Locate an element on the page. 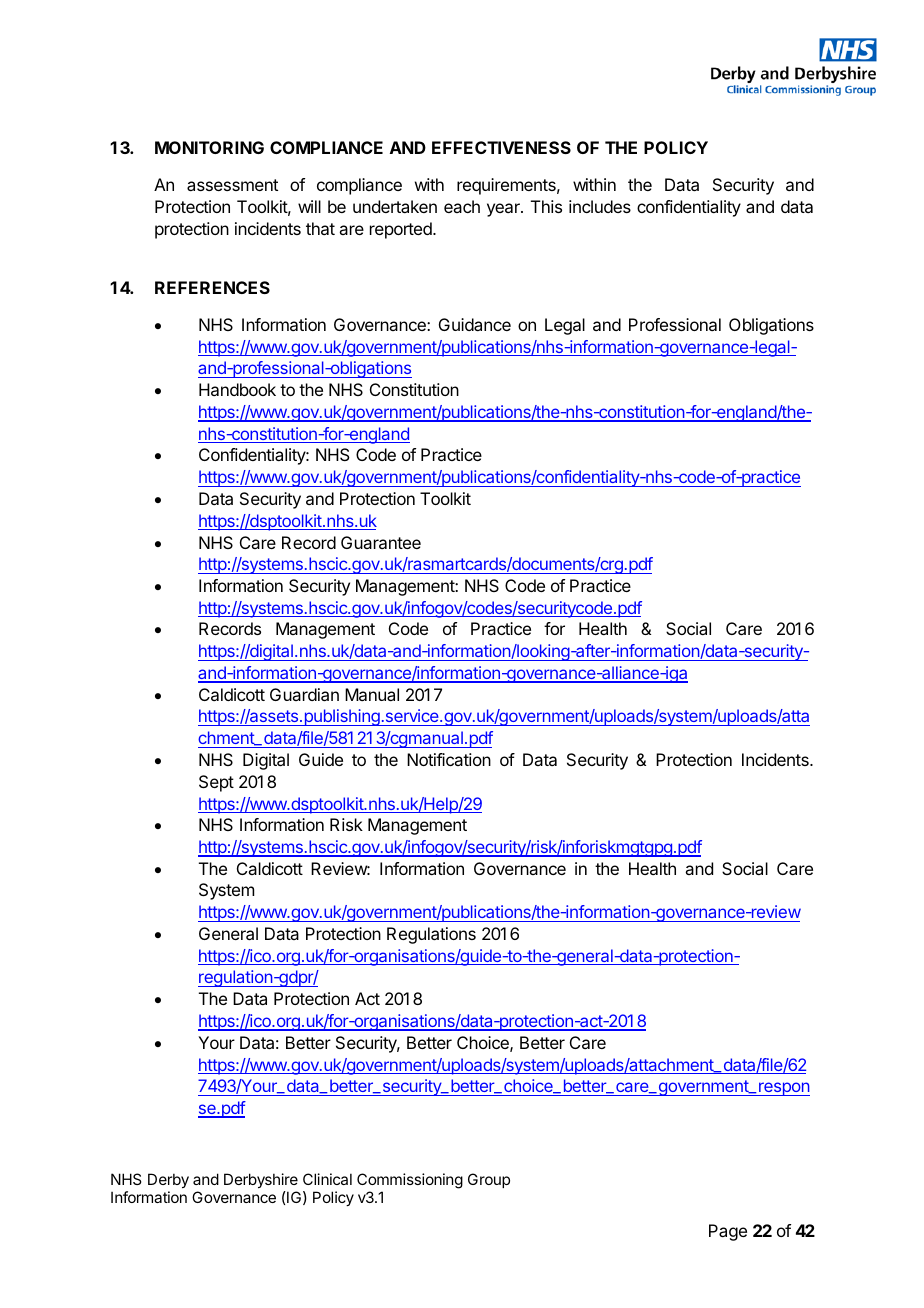 This page has height=1308, width=924. Sept is located at coordinates (216, 783).
